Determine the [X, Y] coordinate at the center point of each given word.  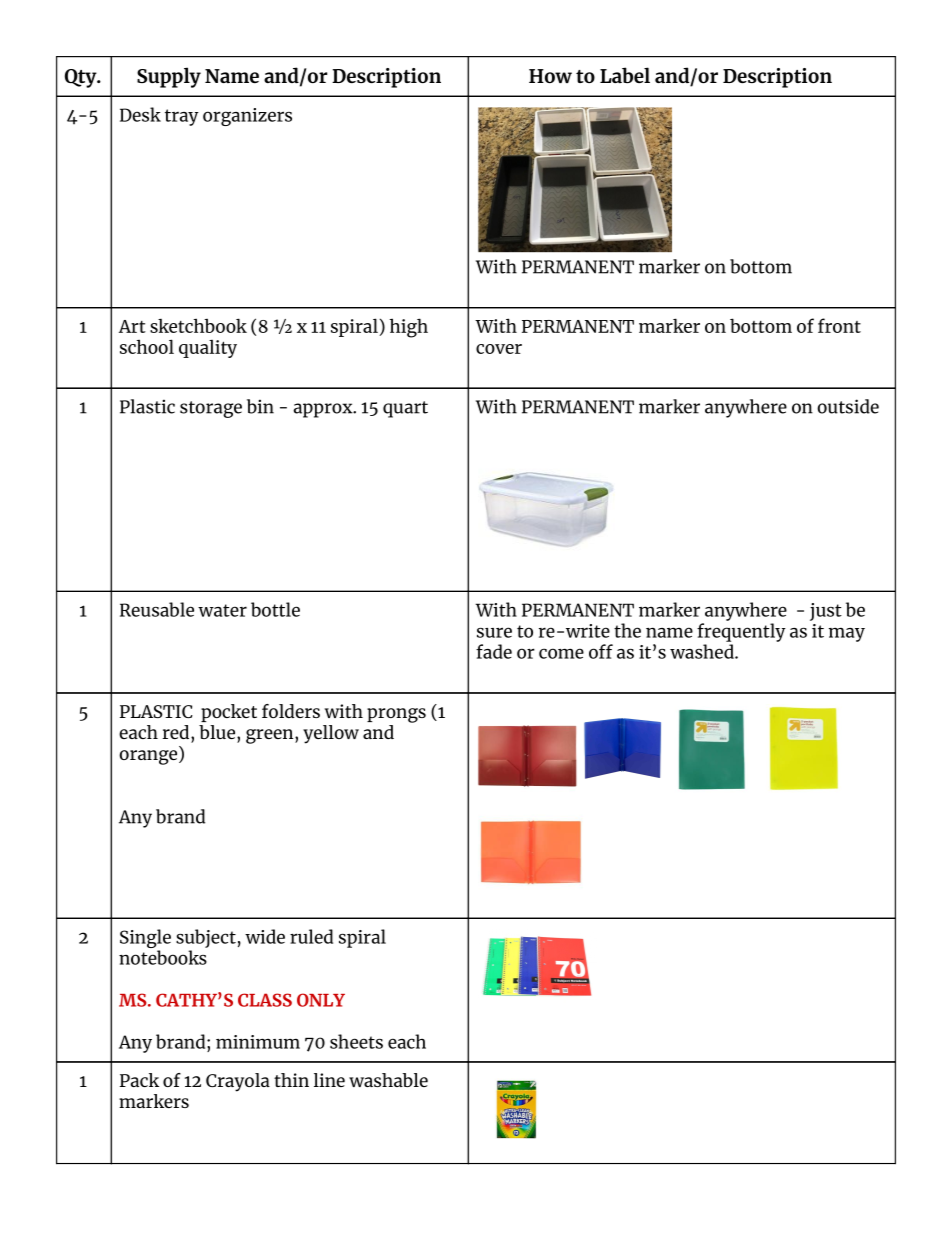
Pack [139, 1080]
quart [405, 409]
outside [848, 406]
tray [182, 117]
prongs [396, 715]
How [550, 76]
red [177, 732]
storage [211, 409]
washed [703, 651]
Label [625, 75]
